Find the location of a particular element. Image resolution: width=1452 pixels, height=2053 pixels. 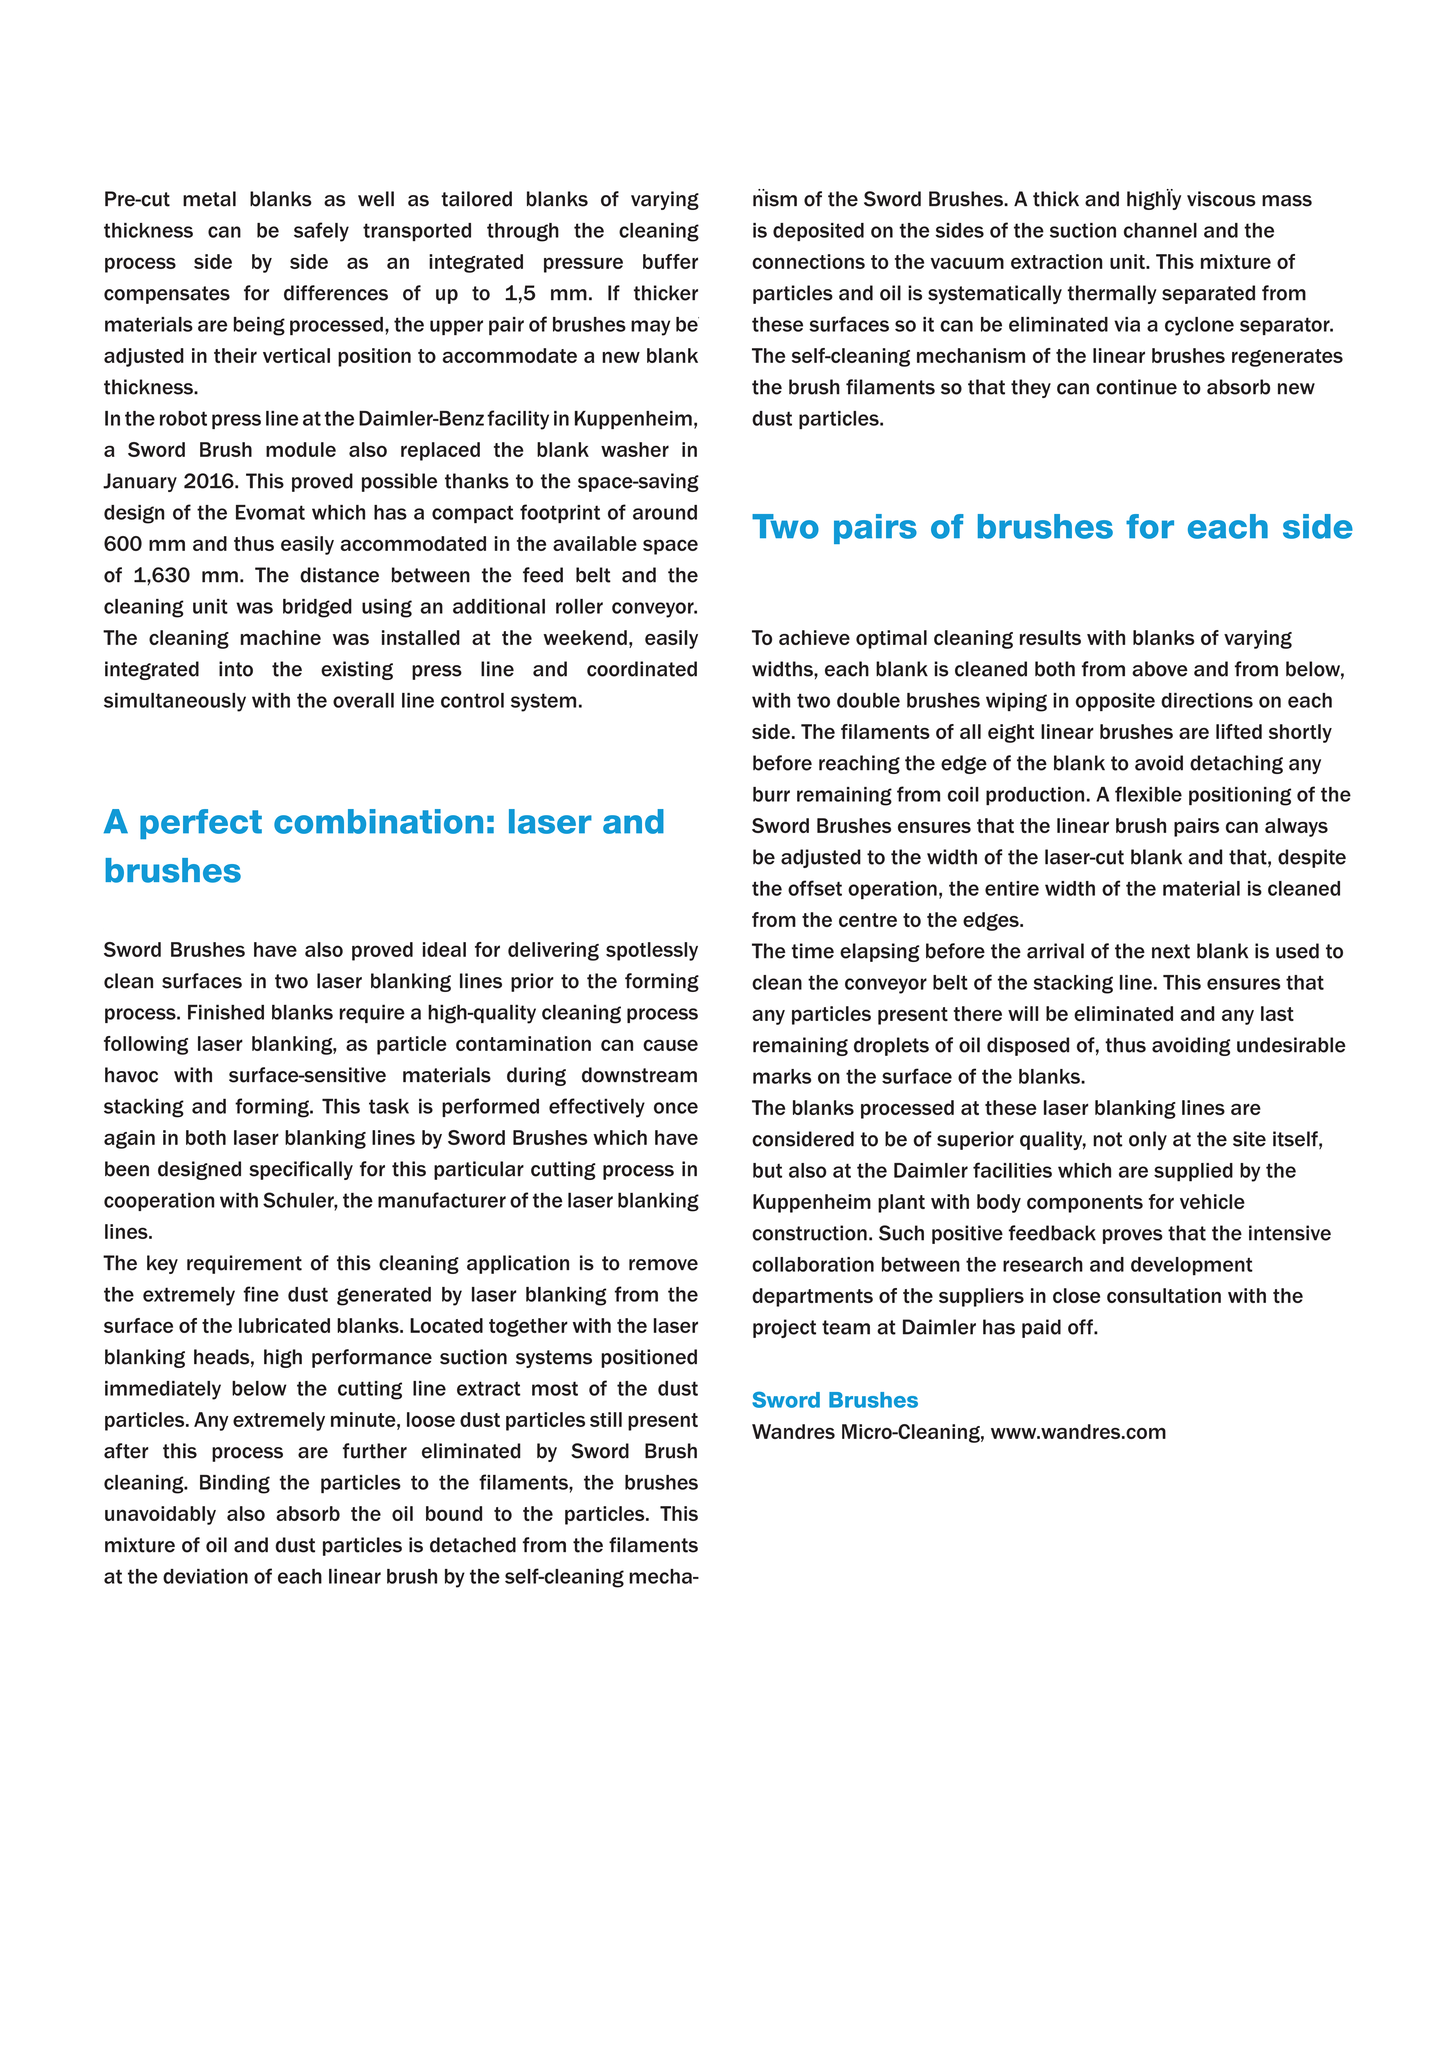

buffer is located at coordinates (670, 261).
